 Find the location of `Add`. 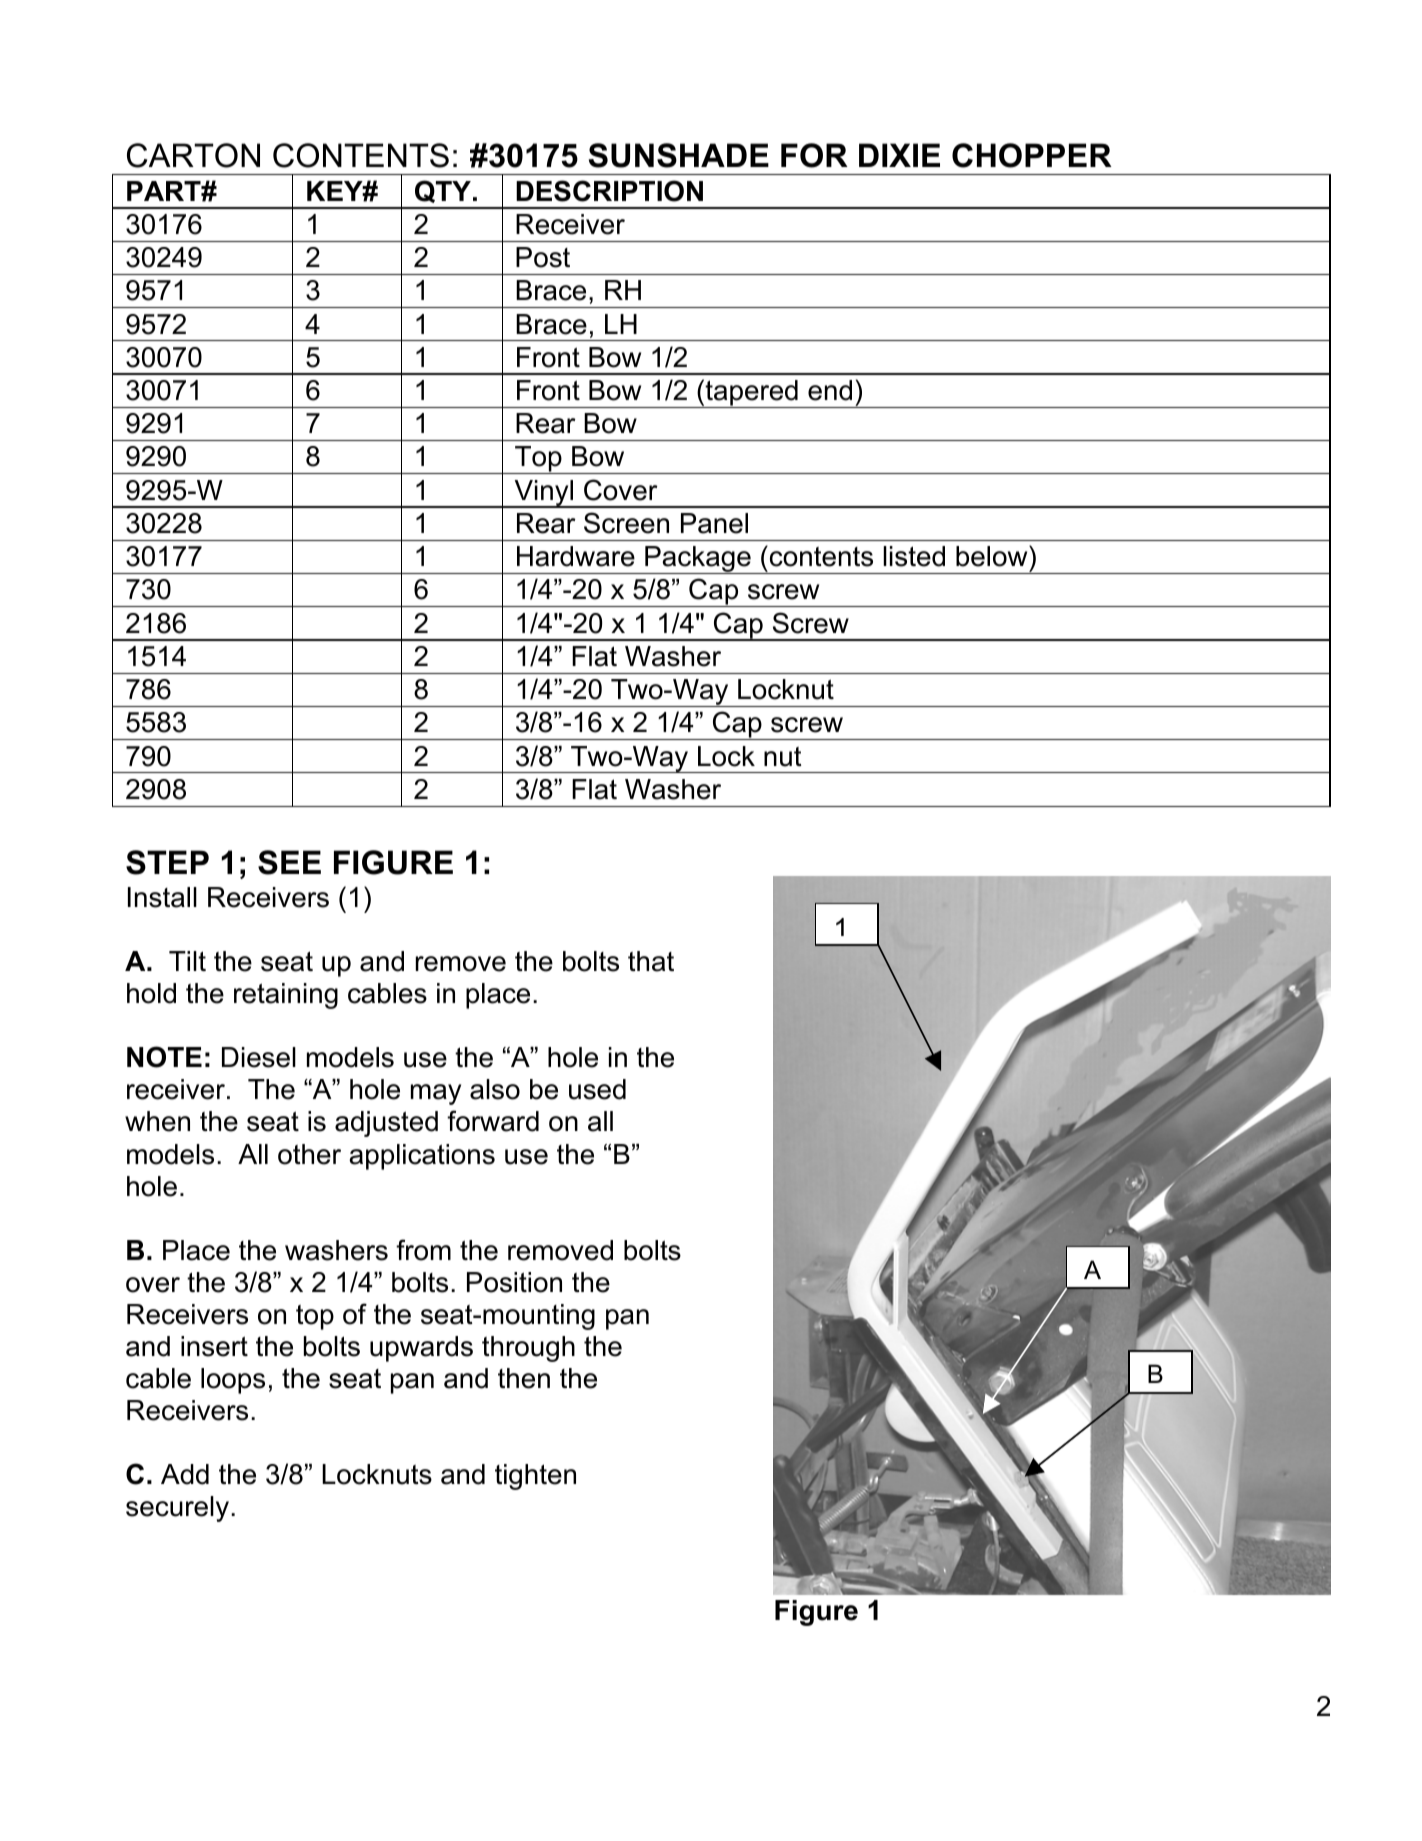

Add is located at coordinates (185, 1474).
